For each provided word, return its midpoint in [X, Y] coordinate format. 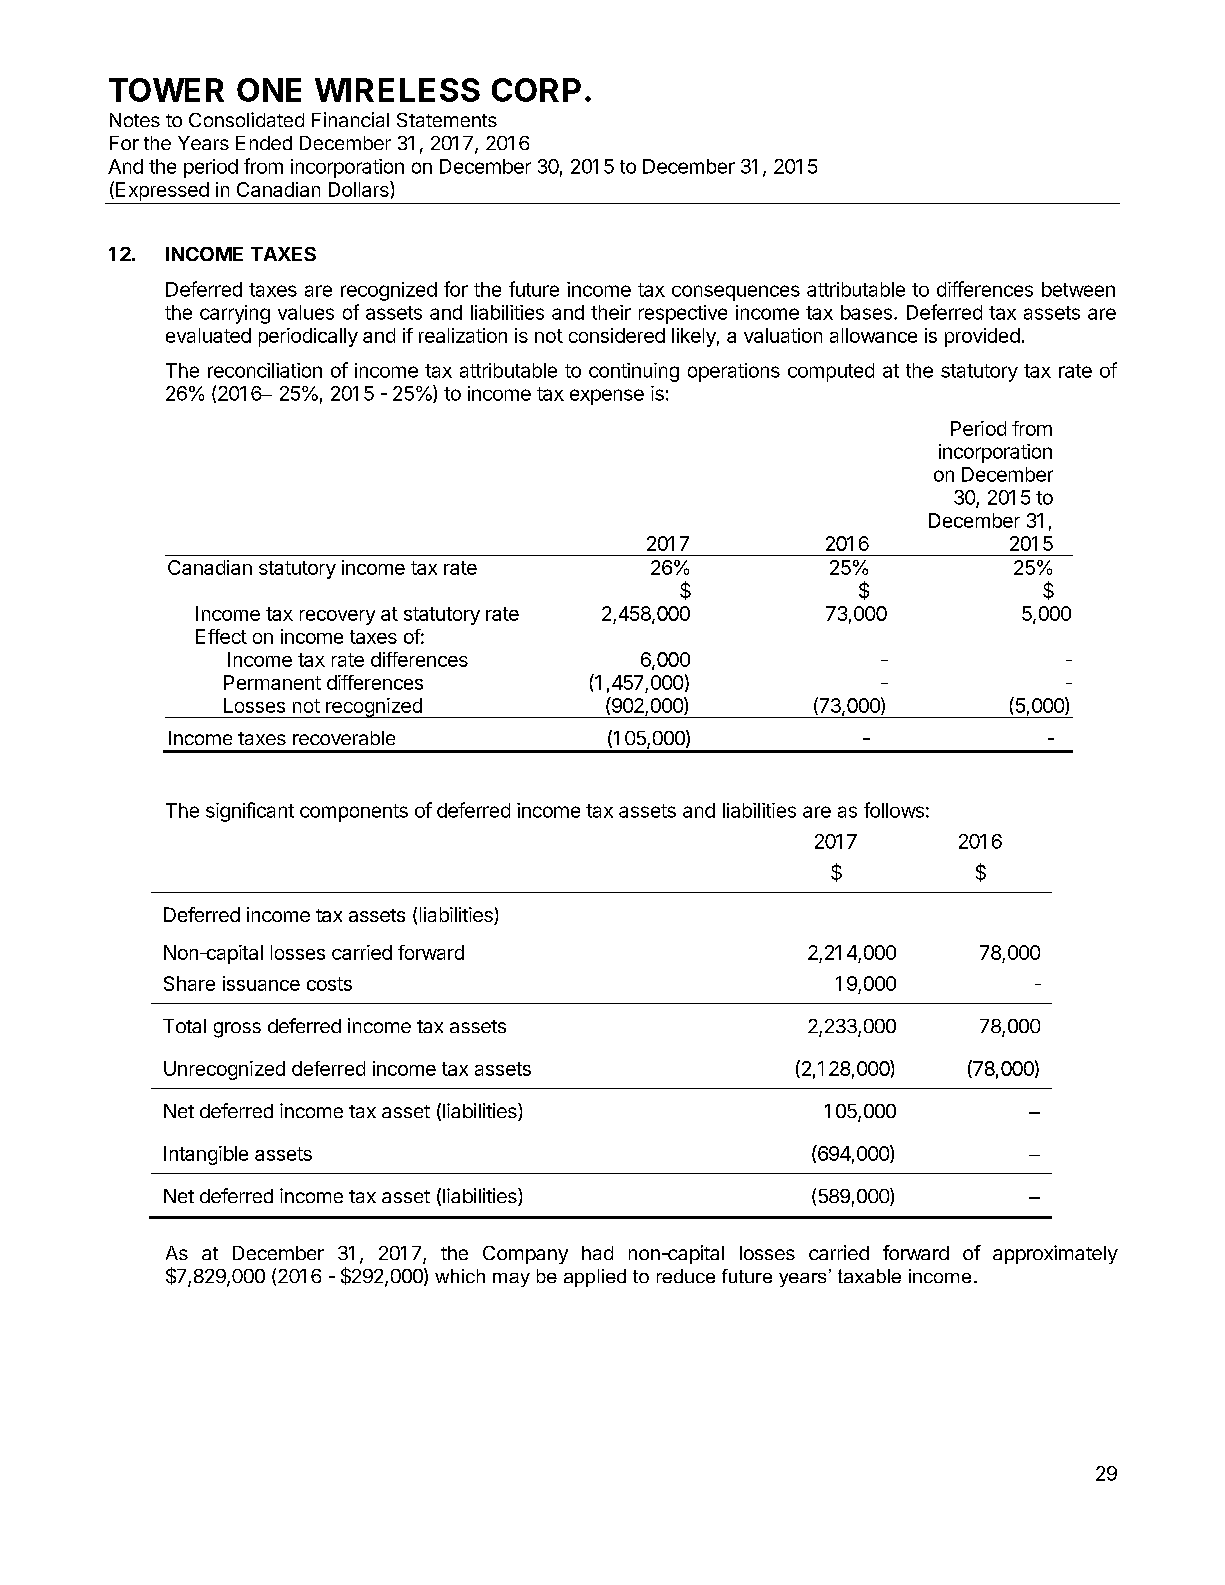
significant [250, 812]
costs [329, 984]
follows [894, 810]
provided [982, 337]
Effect [221, 636]
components [354, 813]
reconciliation [265, 370]
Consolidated [246, 119]
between [1078, 289]
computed [831, 372]
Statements [447, 120]
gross [237, 1030]
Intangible [206, 1155]
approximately [1055, 1254]
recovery [337, 617]
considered [617, 335]
